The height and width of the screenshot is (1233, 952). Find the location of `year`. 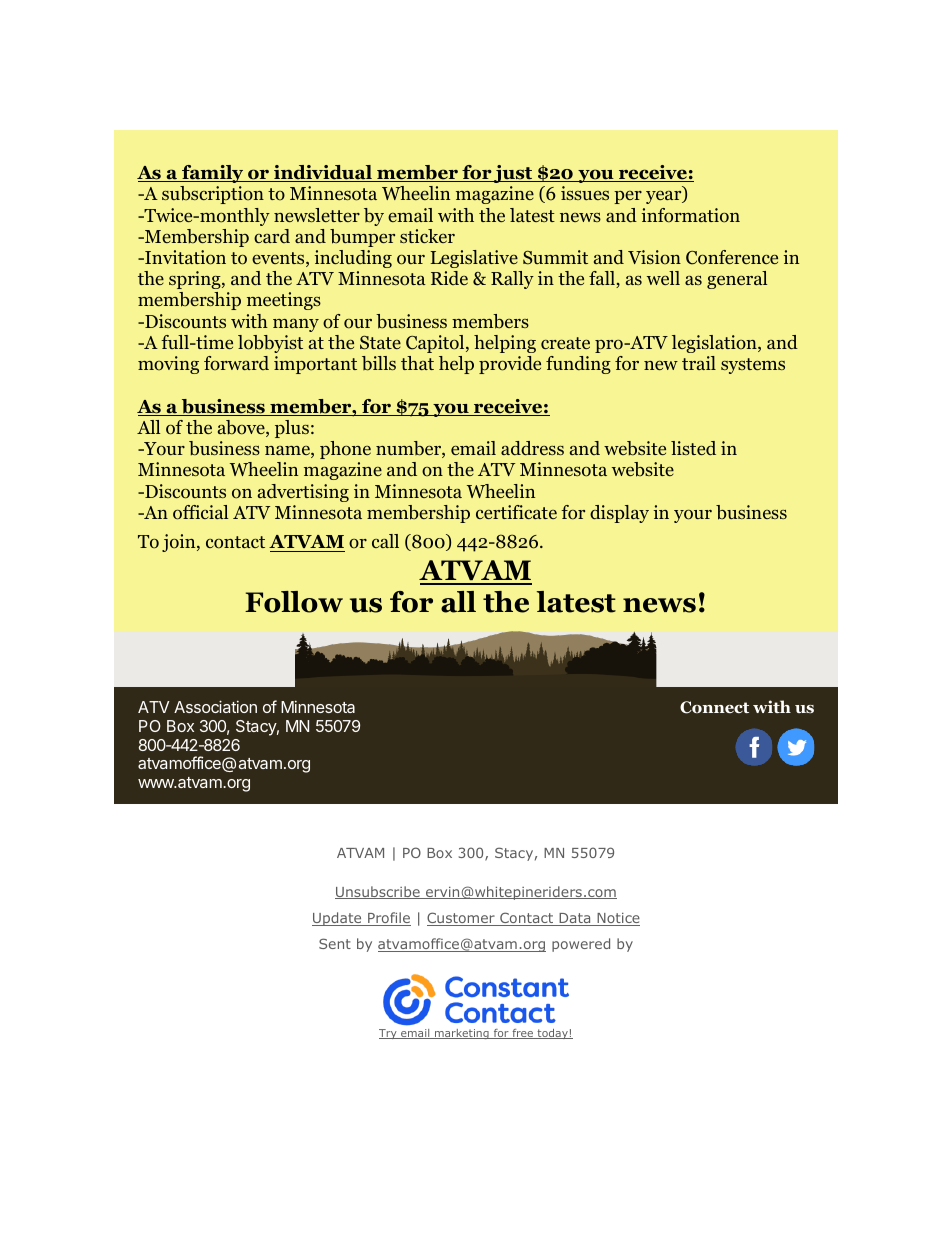

year is located at coordinates (665, 197).
